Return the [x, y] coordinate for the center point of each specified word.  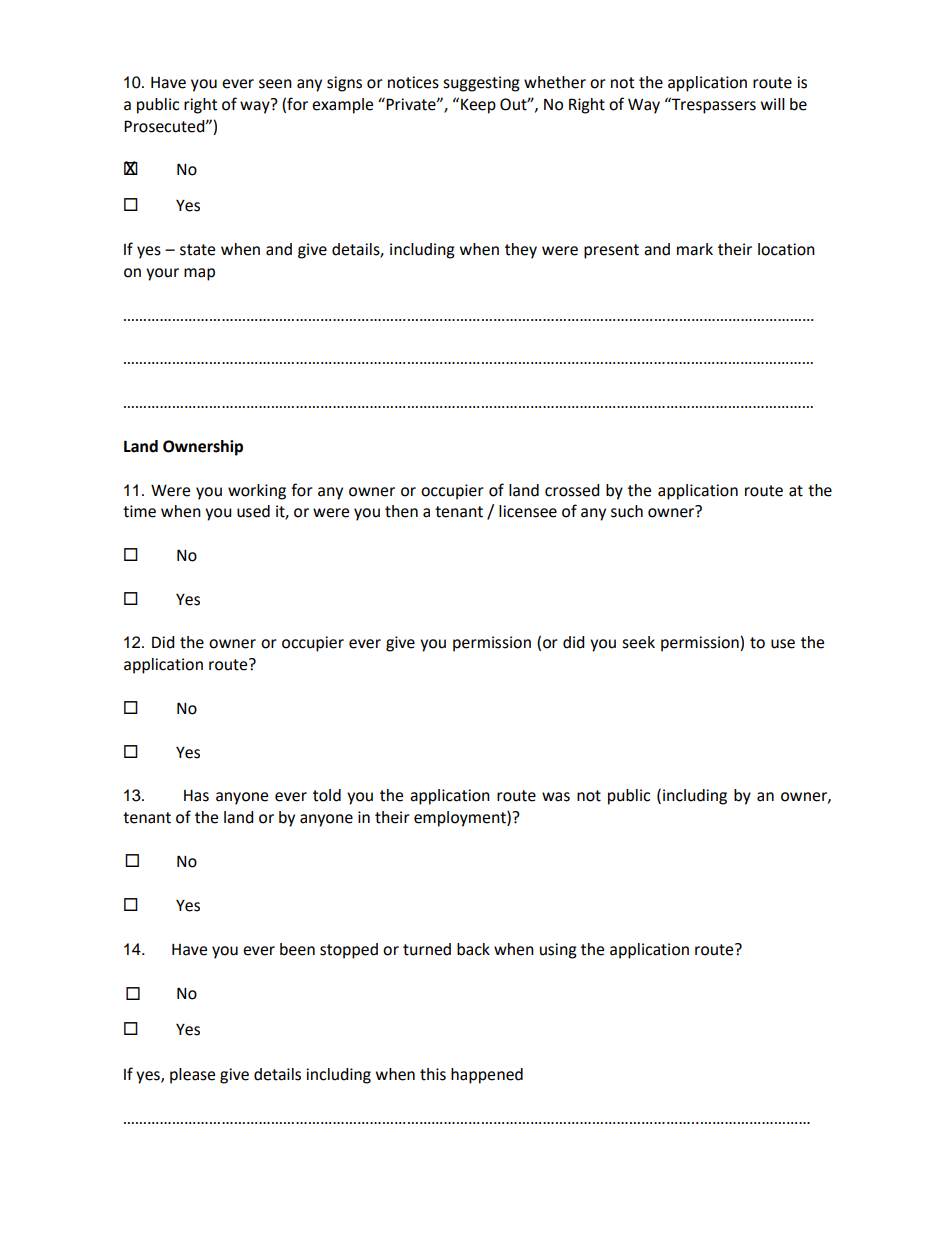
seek [638, 642]
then [401, 511]
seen [275, 84]
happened [487, 1076]
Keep [478, 106]
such [627, 511]
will [773, 104]
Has [196, 796]
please [192, 1076]
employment [461, 819]
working [257, 492]
